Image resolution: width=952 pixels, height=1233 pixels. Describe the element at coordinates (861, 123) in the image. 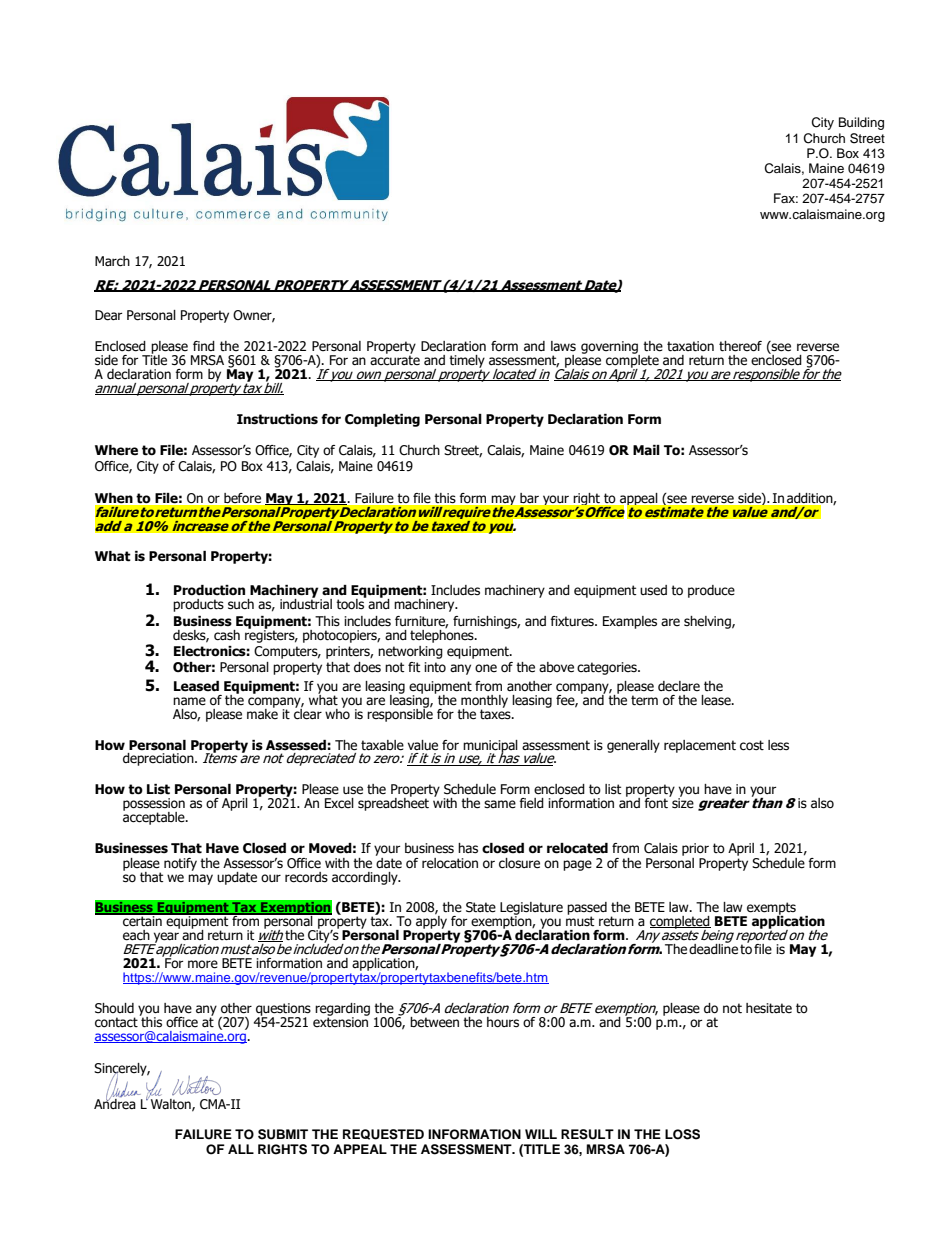

I see `Building` at that location.
